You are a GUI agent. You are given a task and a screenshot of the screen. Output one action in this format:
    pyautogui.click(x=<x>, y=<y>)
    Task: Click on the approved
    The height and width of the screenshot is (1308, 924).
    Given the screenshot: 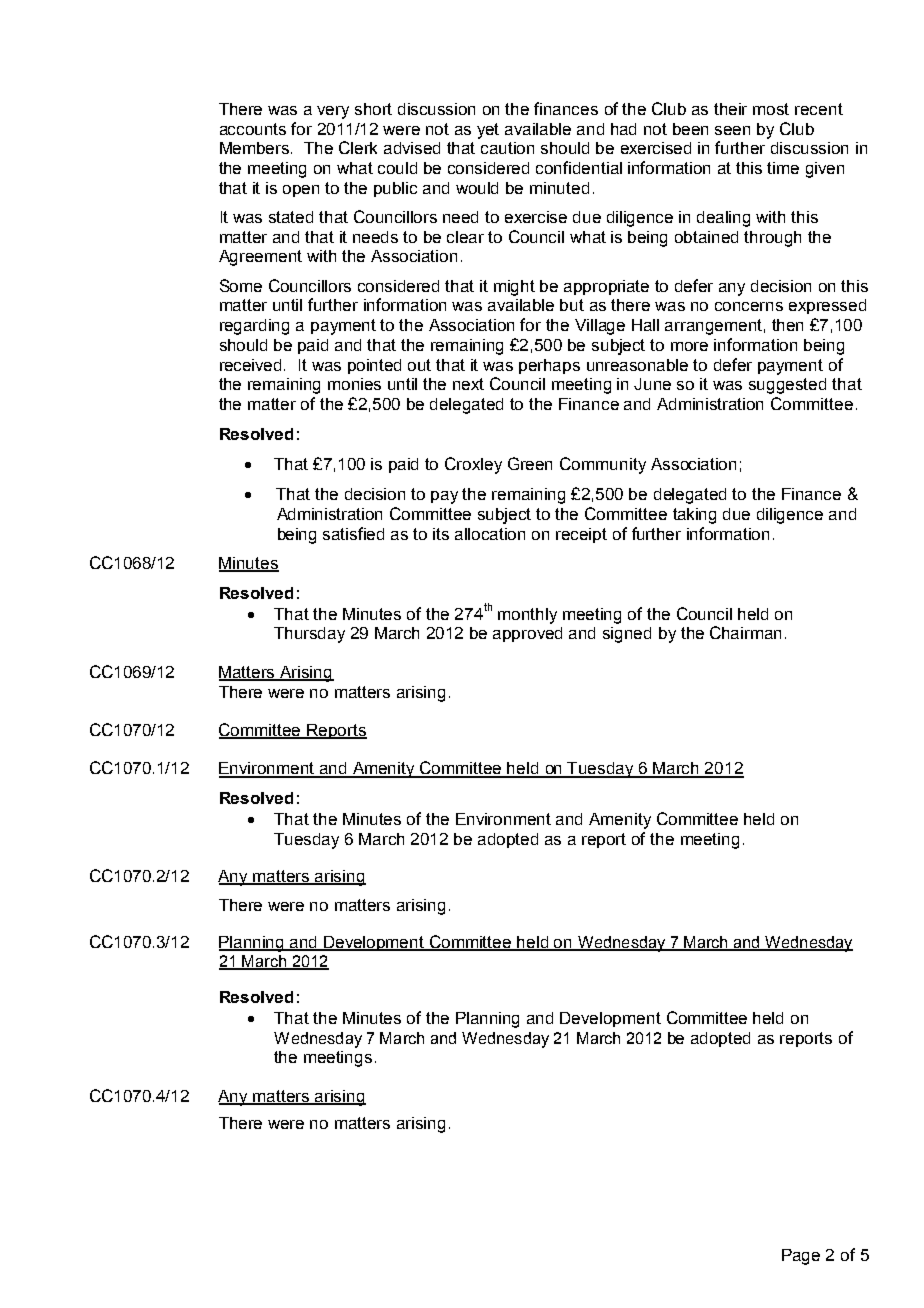 What is the action you would take?
    pyautogui.click(x=527, y=634)
